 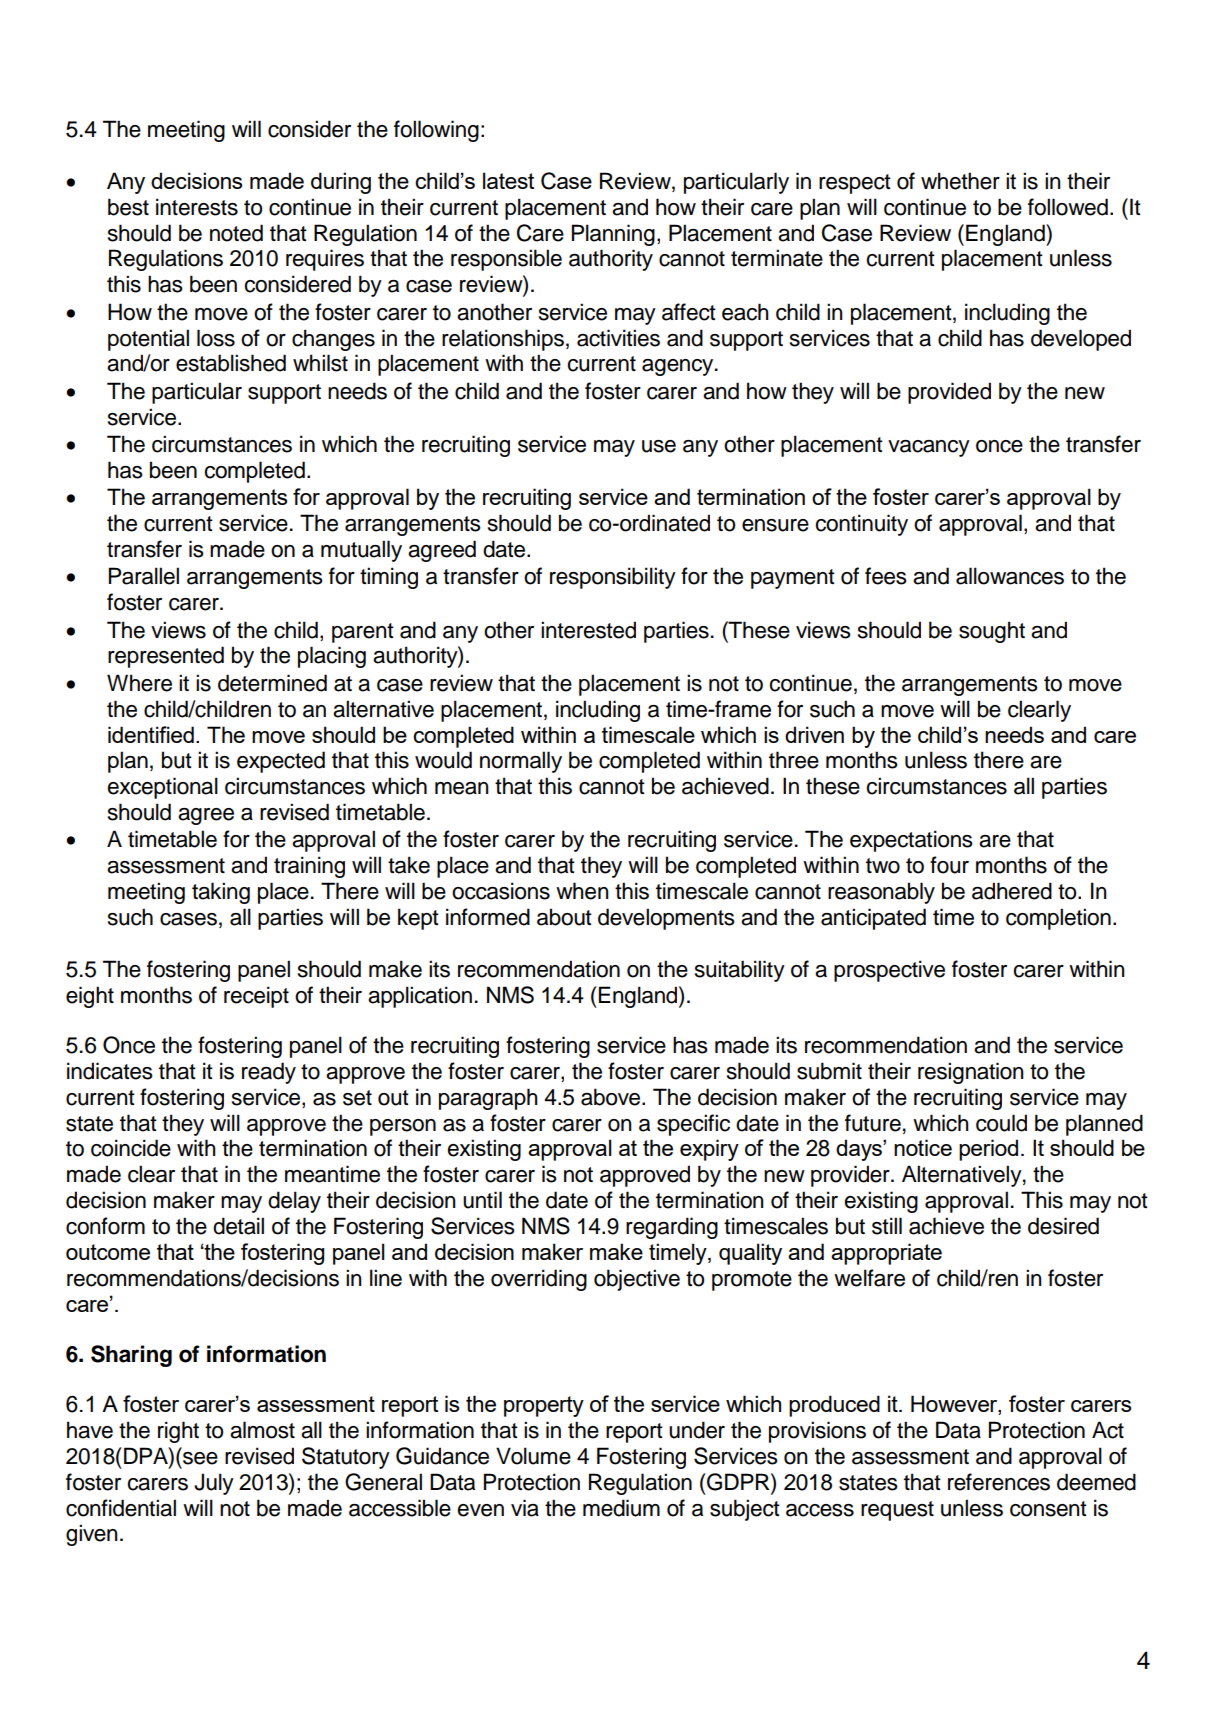 What do you see at coordinates (214, 1484) in the screenshot?
I see `July` at bounding box center [214, 1484].
